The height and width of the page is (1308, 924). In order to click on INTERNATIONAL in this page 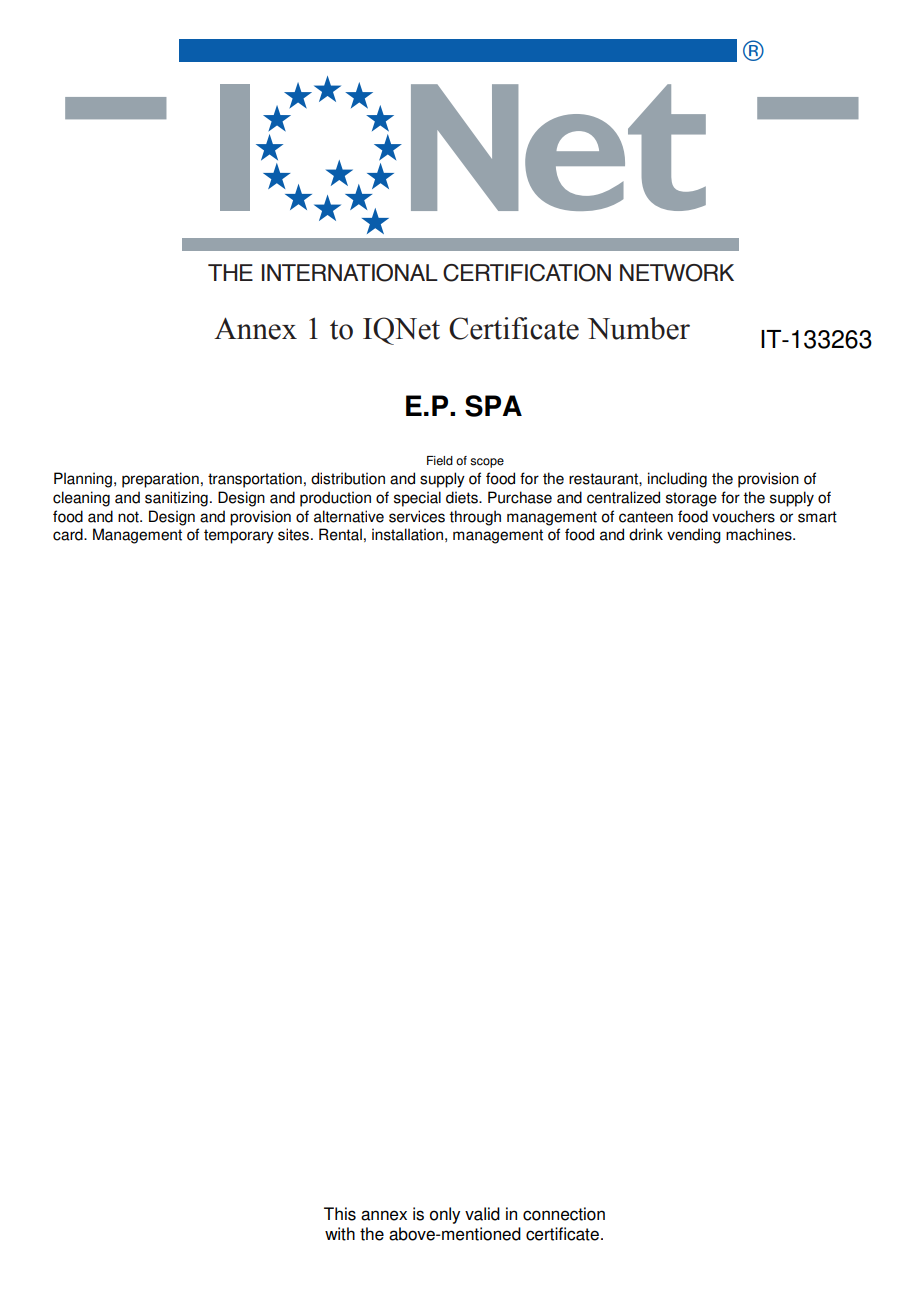, I will do `click(350, 273)`.
